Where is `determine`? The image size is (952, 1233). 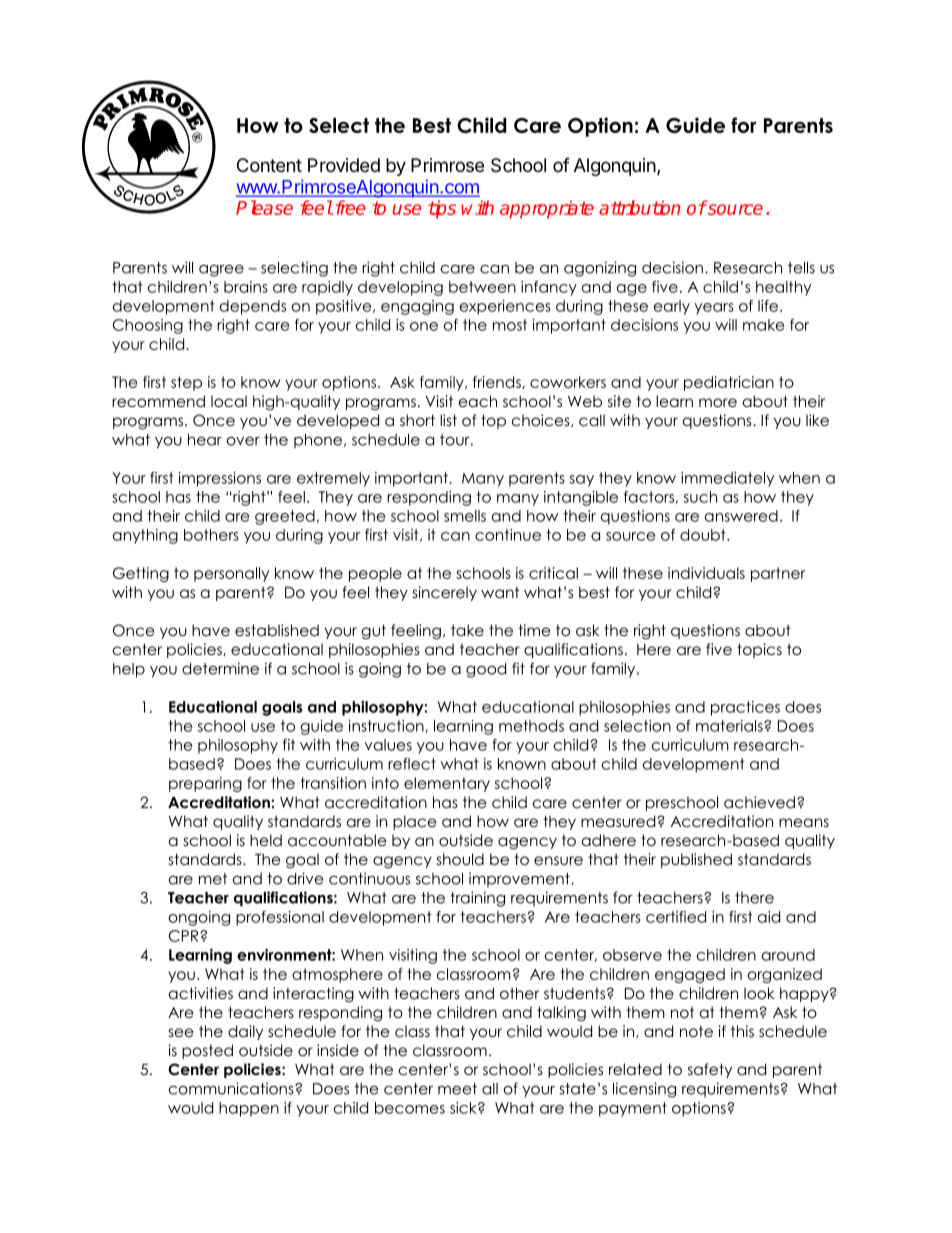
determine is located at coordinates (220, 668).
